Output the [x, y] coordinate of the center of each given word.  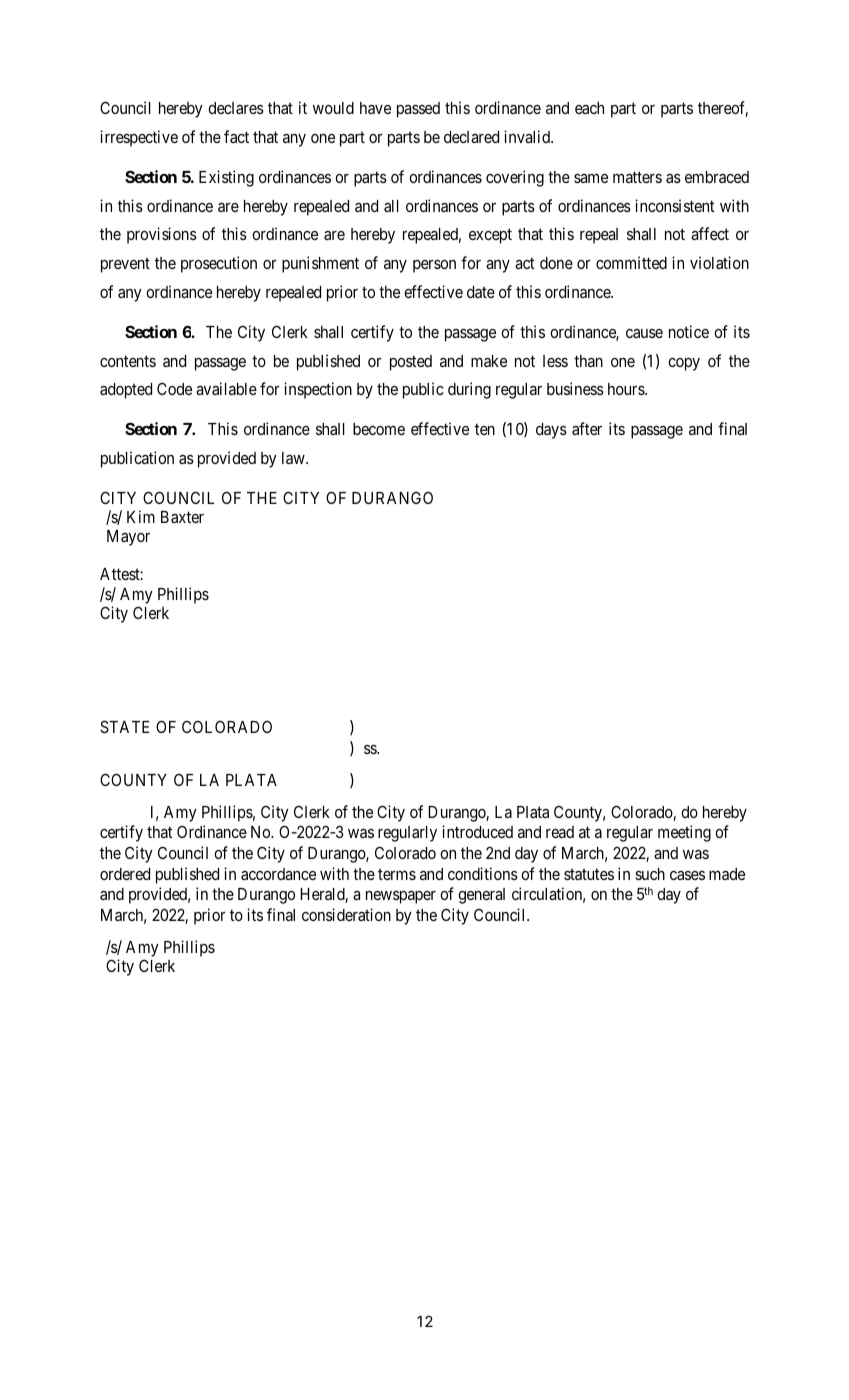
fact [236, 136]
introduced [477, 831]
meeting [684, 833]
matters [637, 177]
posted [411, 363]
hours [627, 389]
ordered [125, 874]
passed [418, 110]
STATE [124, 726]
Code [174, 388]
